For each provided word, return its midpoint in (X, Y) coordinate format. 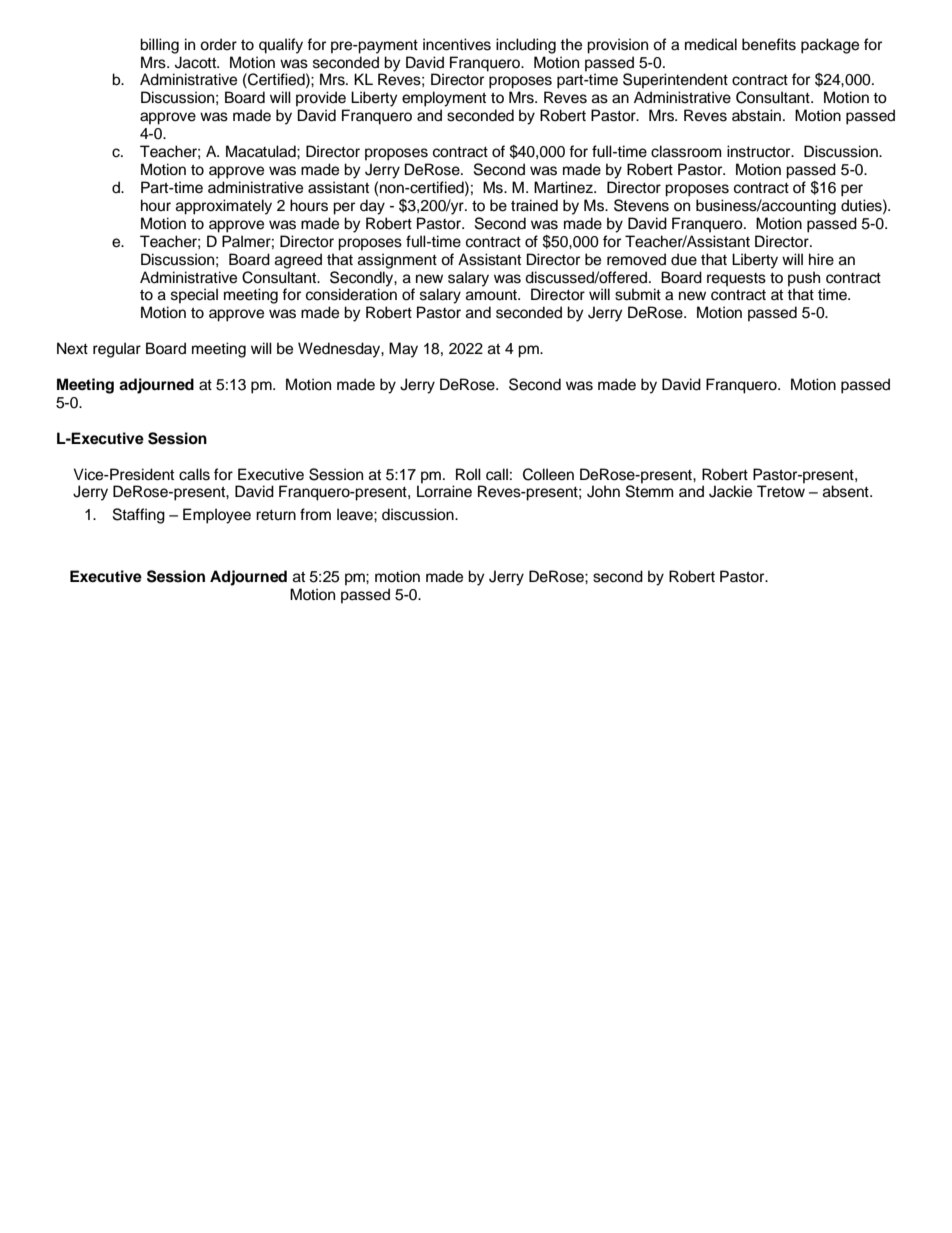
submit (638, 294)
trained (534, 205)
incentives (457, 44)
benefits (769, 44)
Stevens (641, 205)
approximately (224, 207)
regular (117, 350)
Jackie (730, 491)
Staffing (139, 516)
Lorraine (444, 491)
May (403, 350)
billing (159, 46)
